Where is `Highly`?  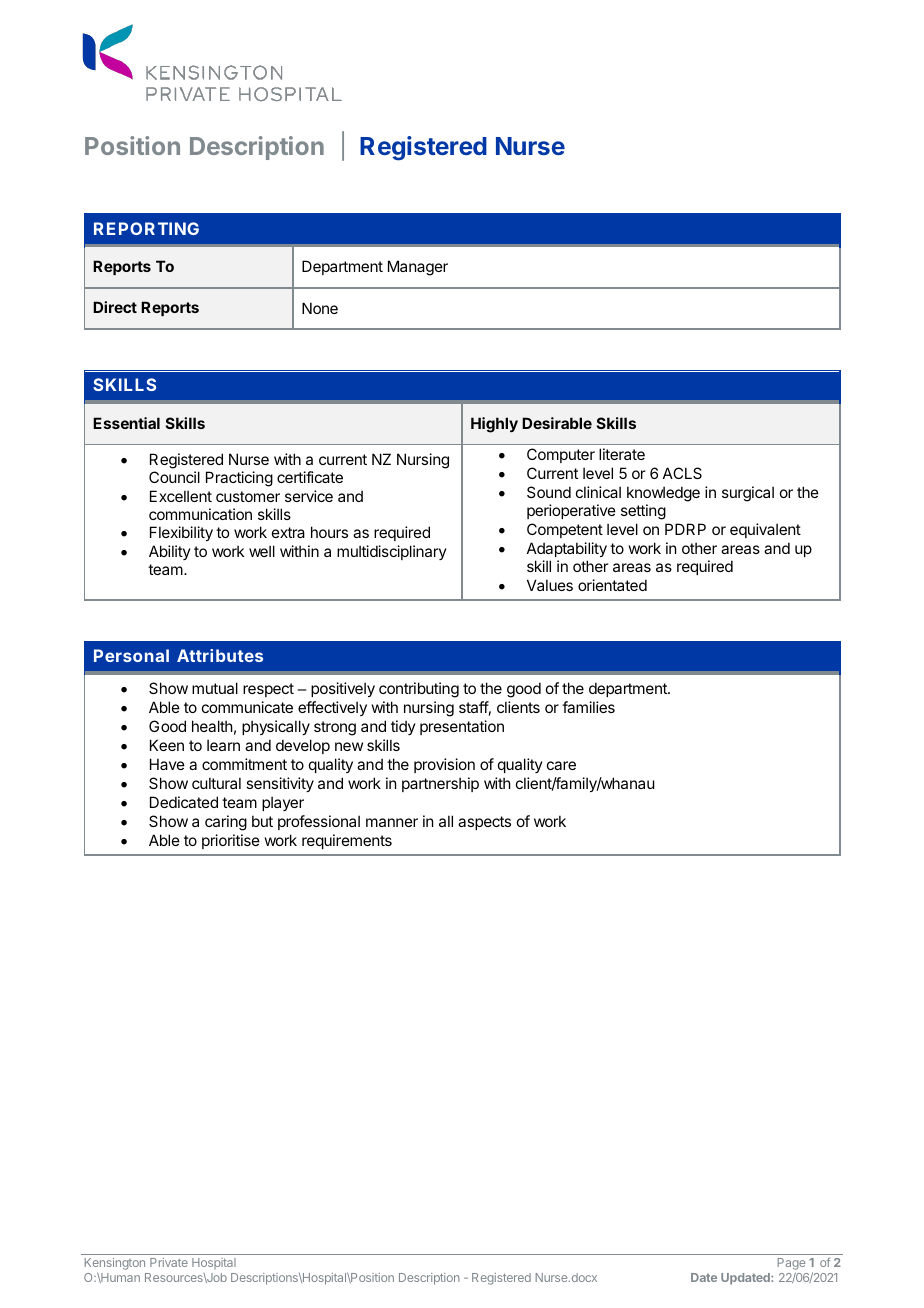
Highly is located at coordinates (494, 425).
